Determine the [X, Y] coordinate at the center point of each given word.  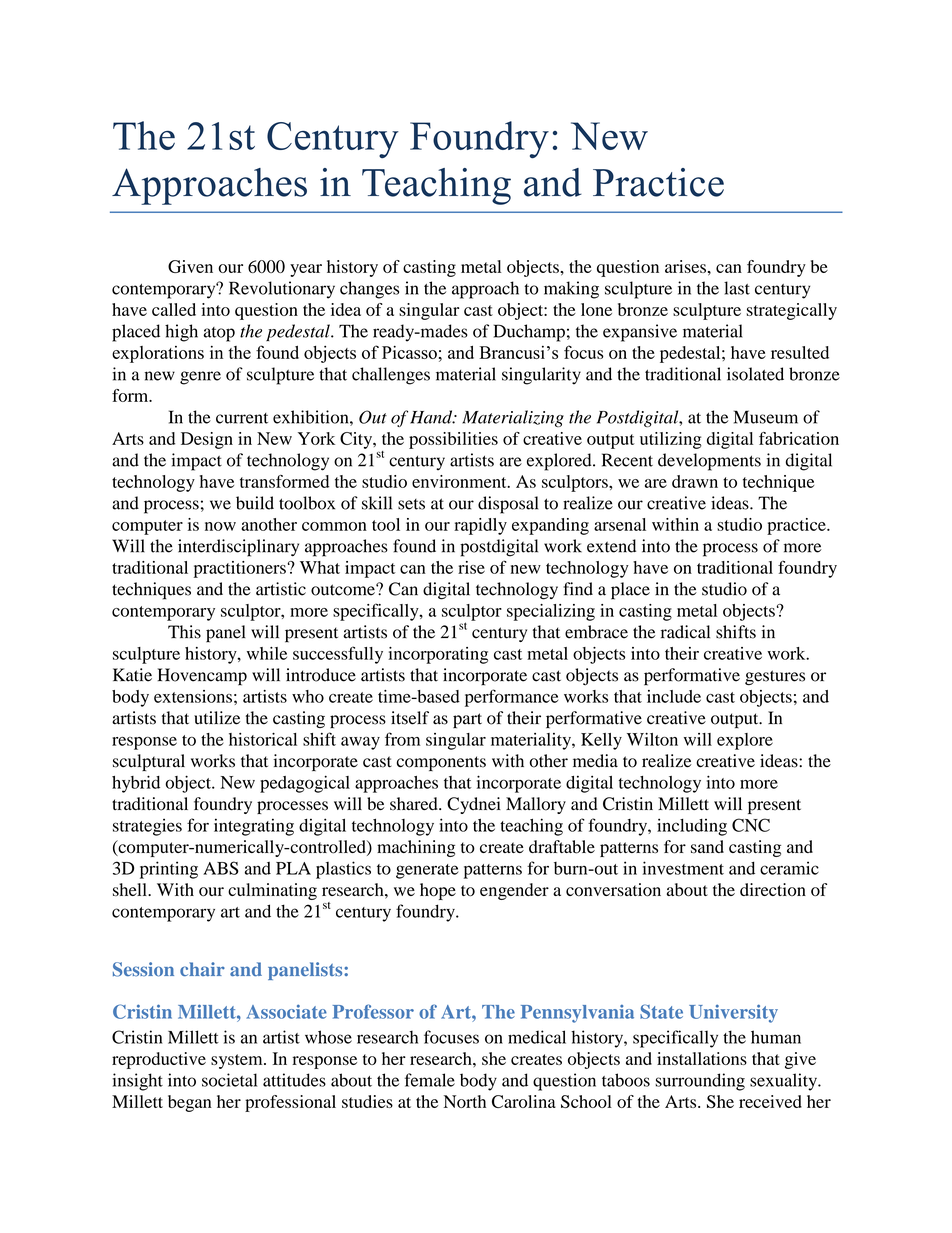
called [174, 309]
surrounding [700, 1082]
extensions [193, 696]
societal [229, 1080]
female [430, 1080]
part [467, 721]
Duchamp [529, 333]
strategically [792, 311]
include [674, 696]
